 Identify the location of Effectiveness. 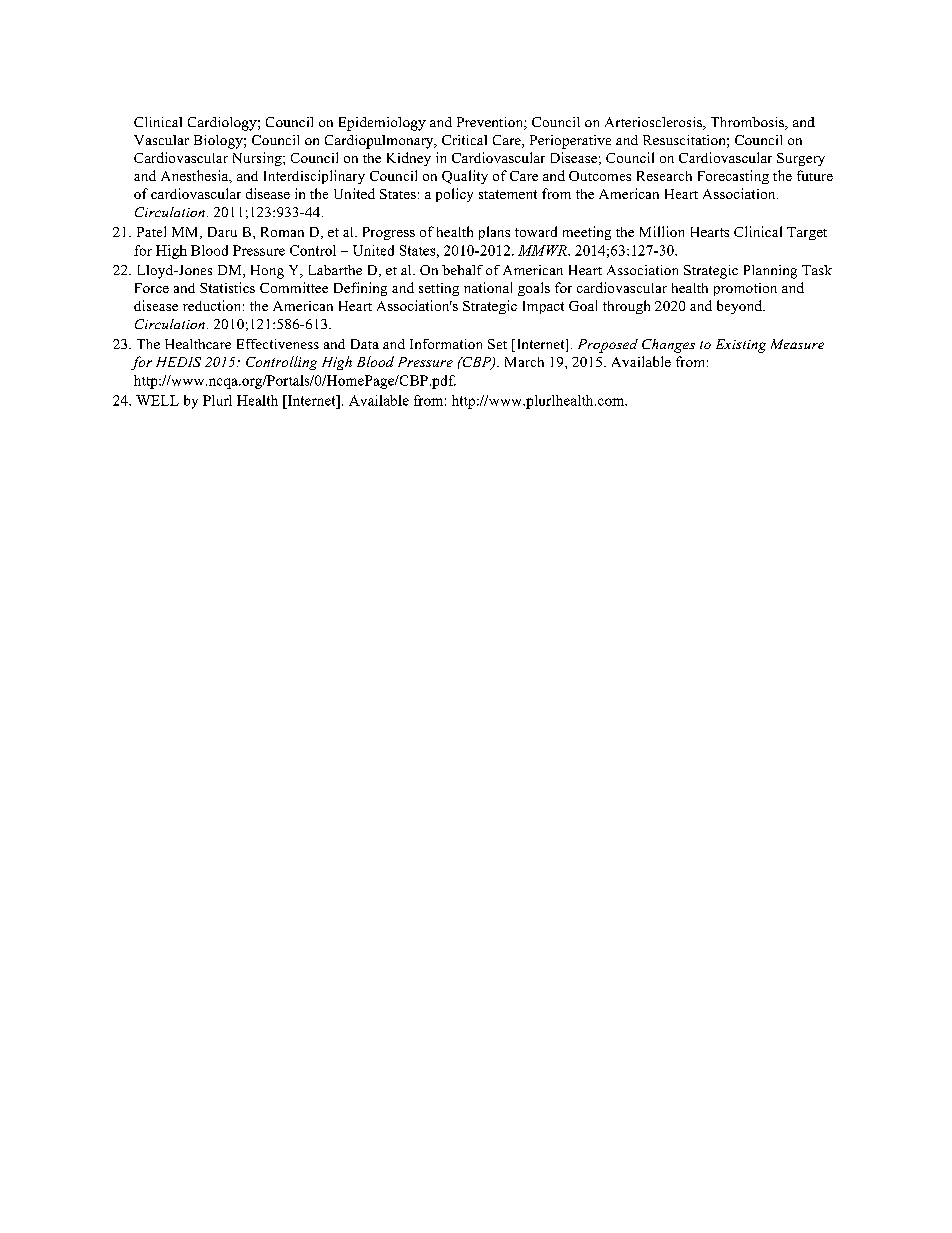
(278, 344).
